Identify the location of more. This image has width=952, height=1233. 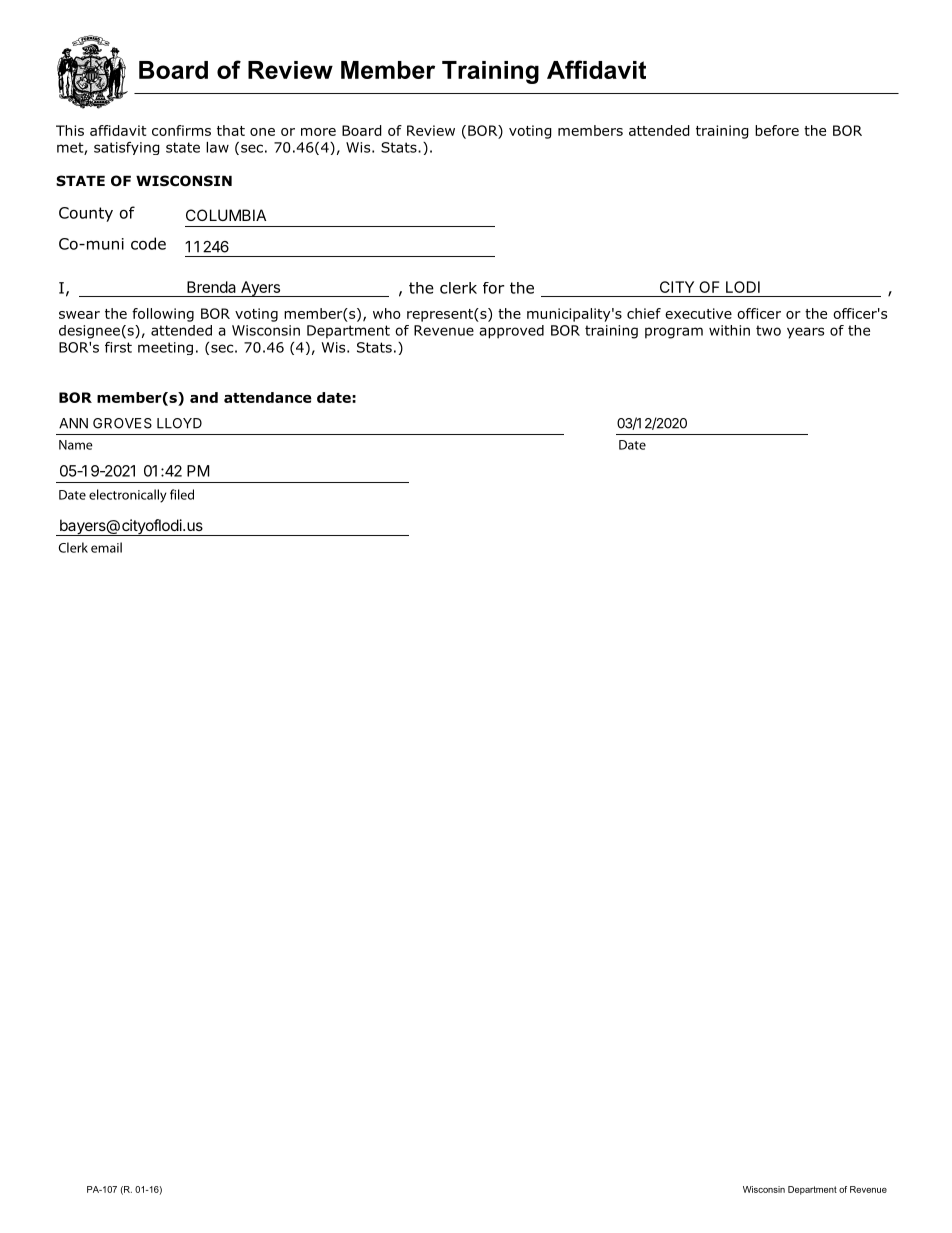
(318, 132).
